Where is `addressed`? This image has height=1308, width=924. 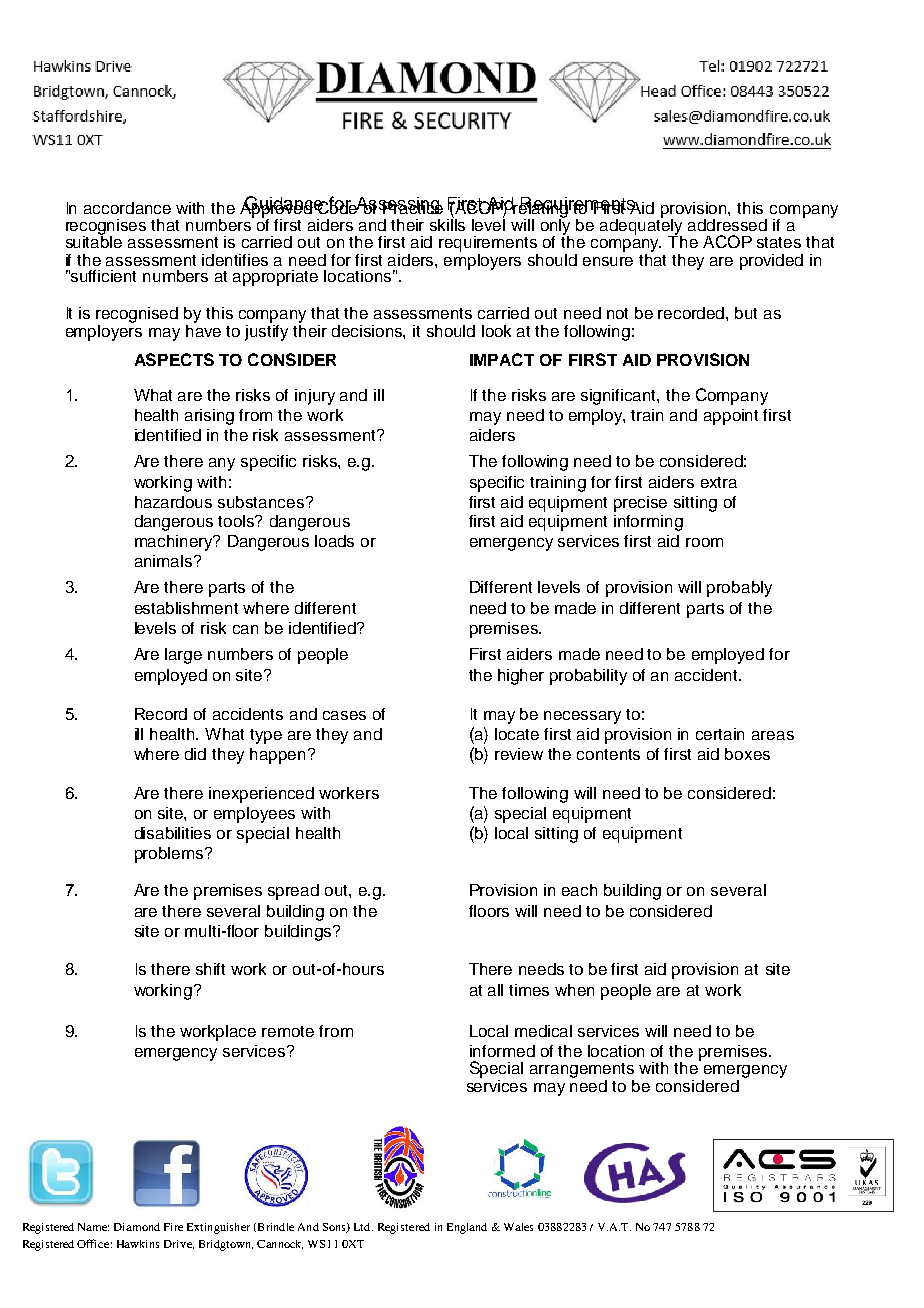
addressed is located at coordinates (727, 225).
